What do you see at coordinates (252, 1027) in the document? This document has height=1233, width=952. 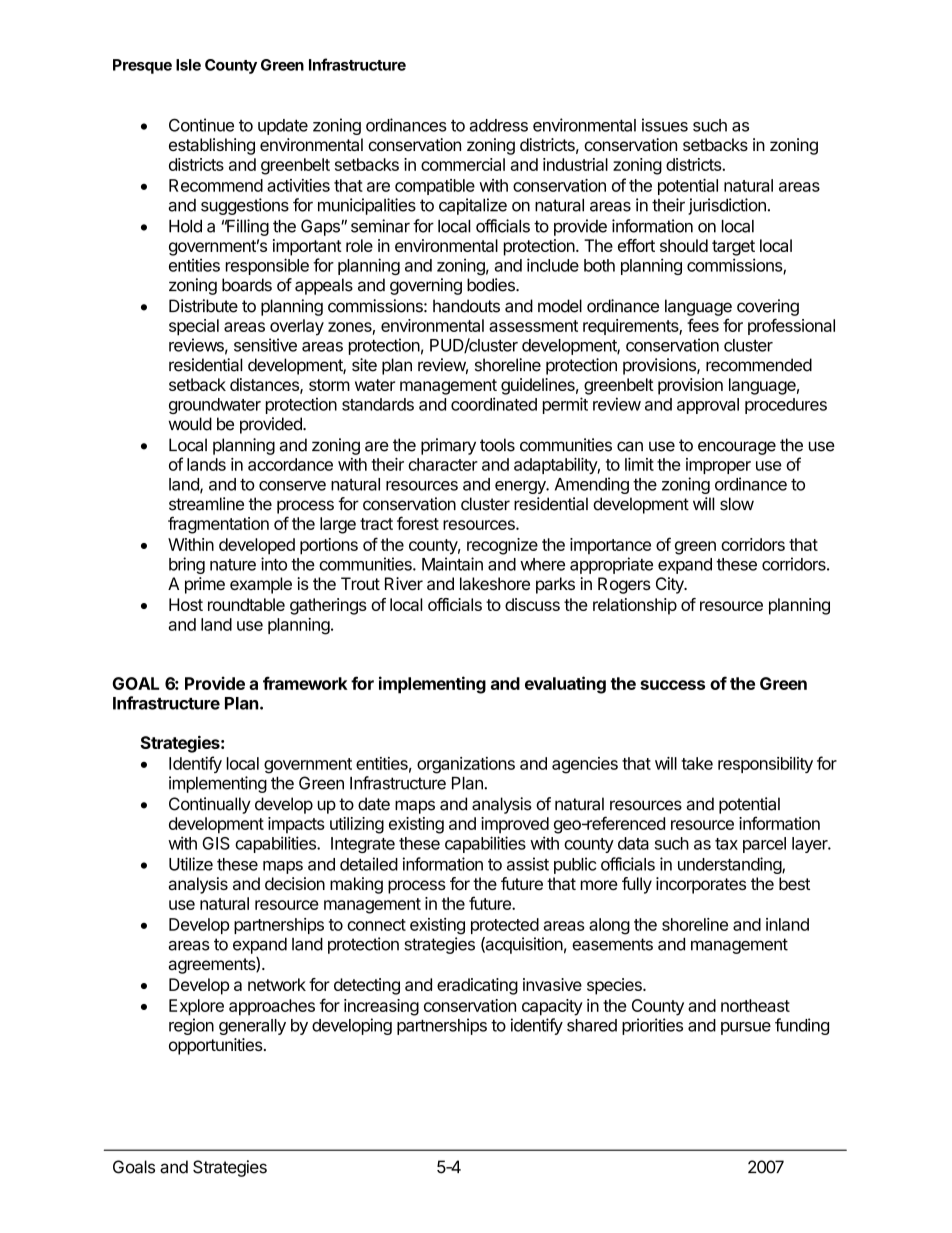 I see `generally` at bounding box center [252, 1027].
